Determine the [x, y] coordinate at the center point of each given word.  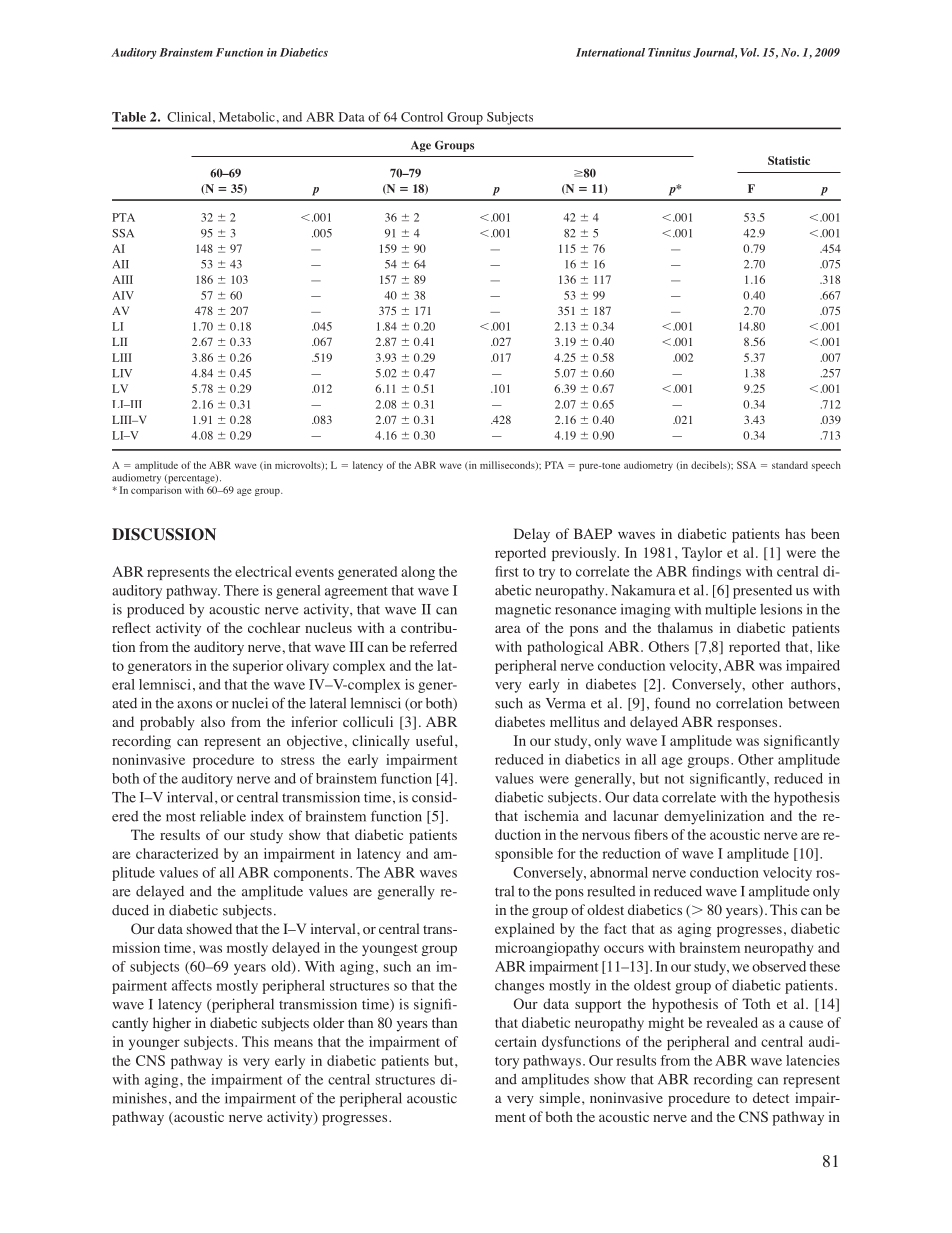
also [213, 721]
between [813, 703]
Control [422, 117]
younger [154, 1044]
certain [516, 1041]
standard [790, 465]
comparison [156, 491]
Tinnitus [669, 52]
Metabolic [247, 117]
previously [585, 554]
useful [436, 740]
